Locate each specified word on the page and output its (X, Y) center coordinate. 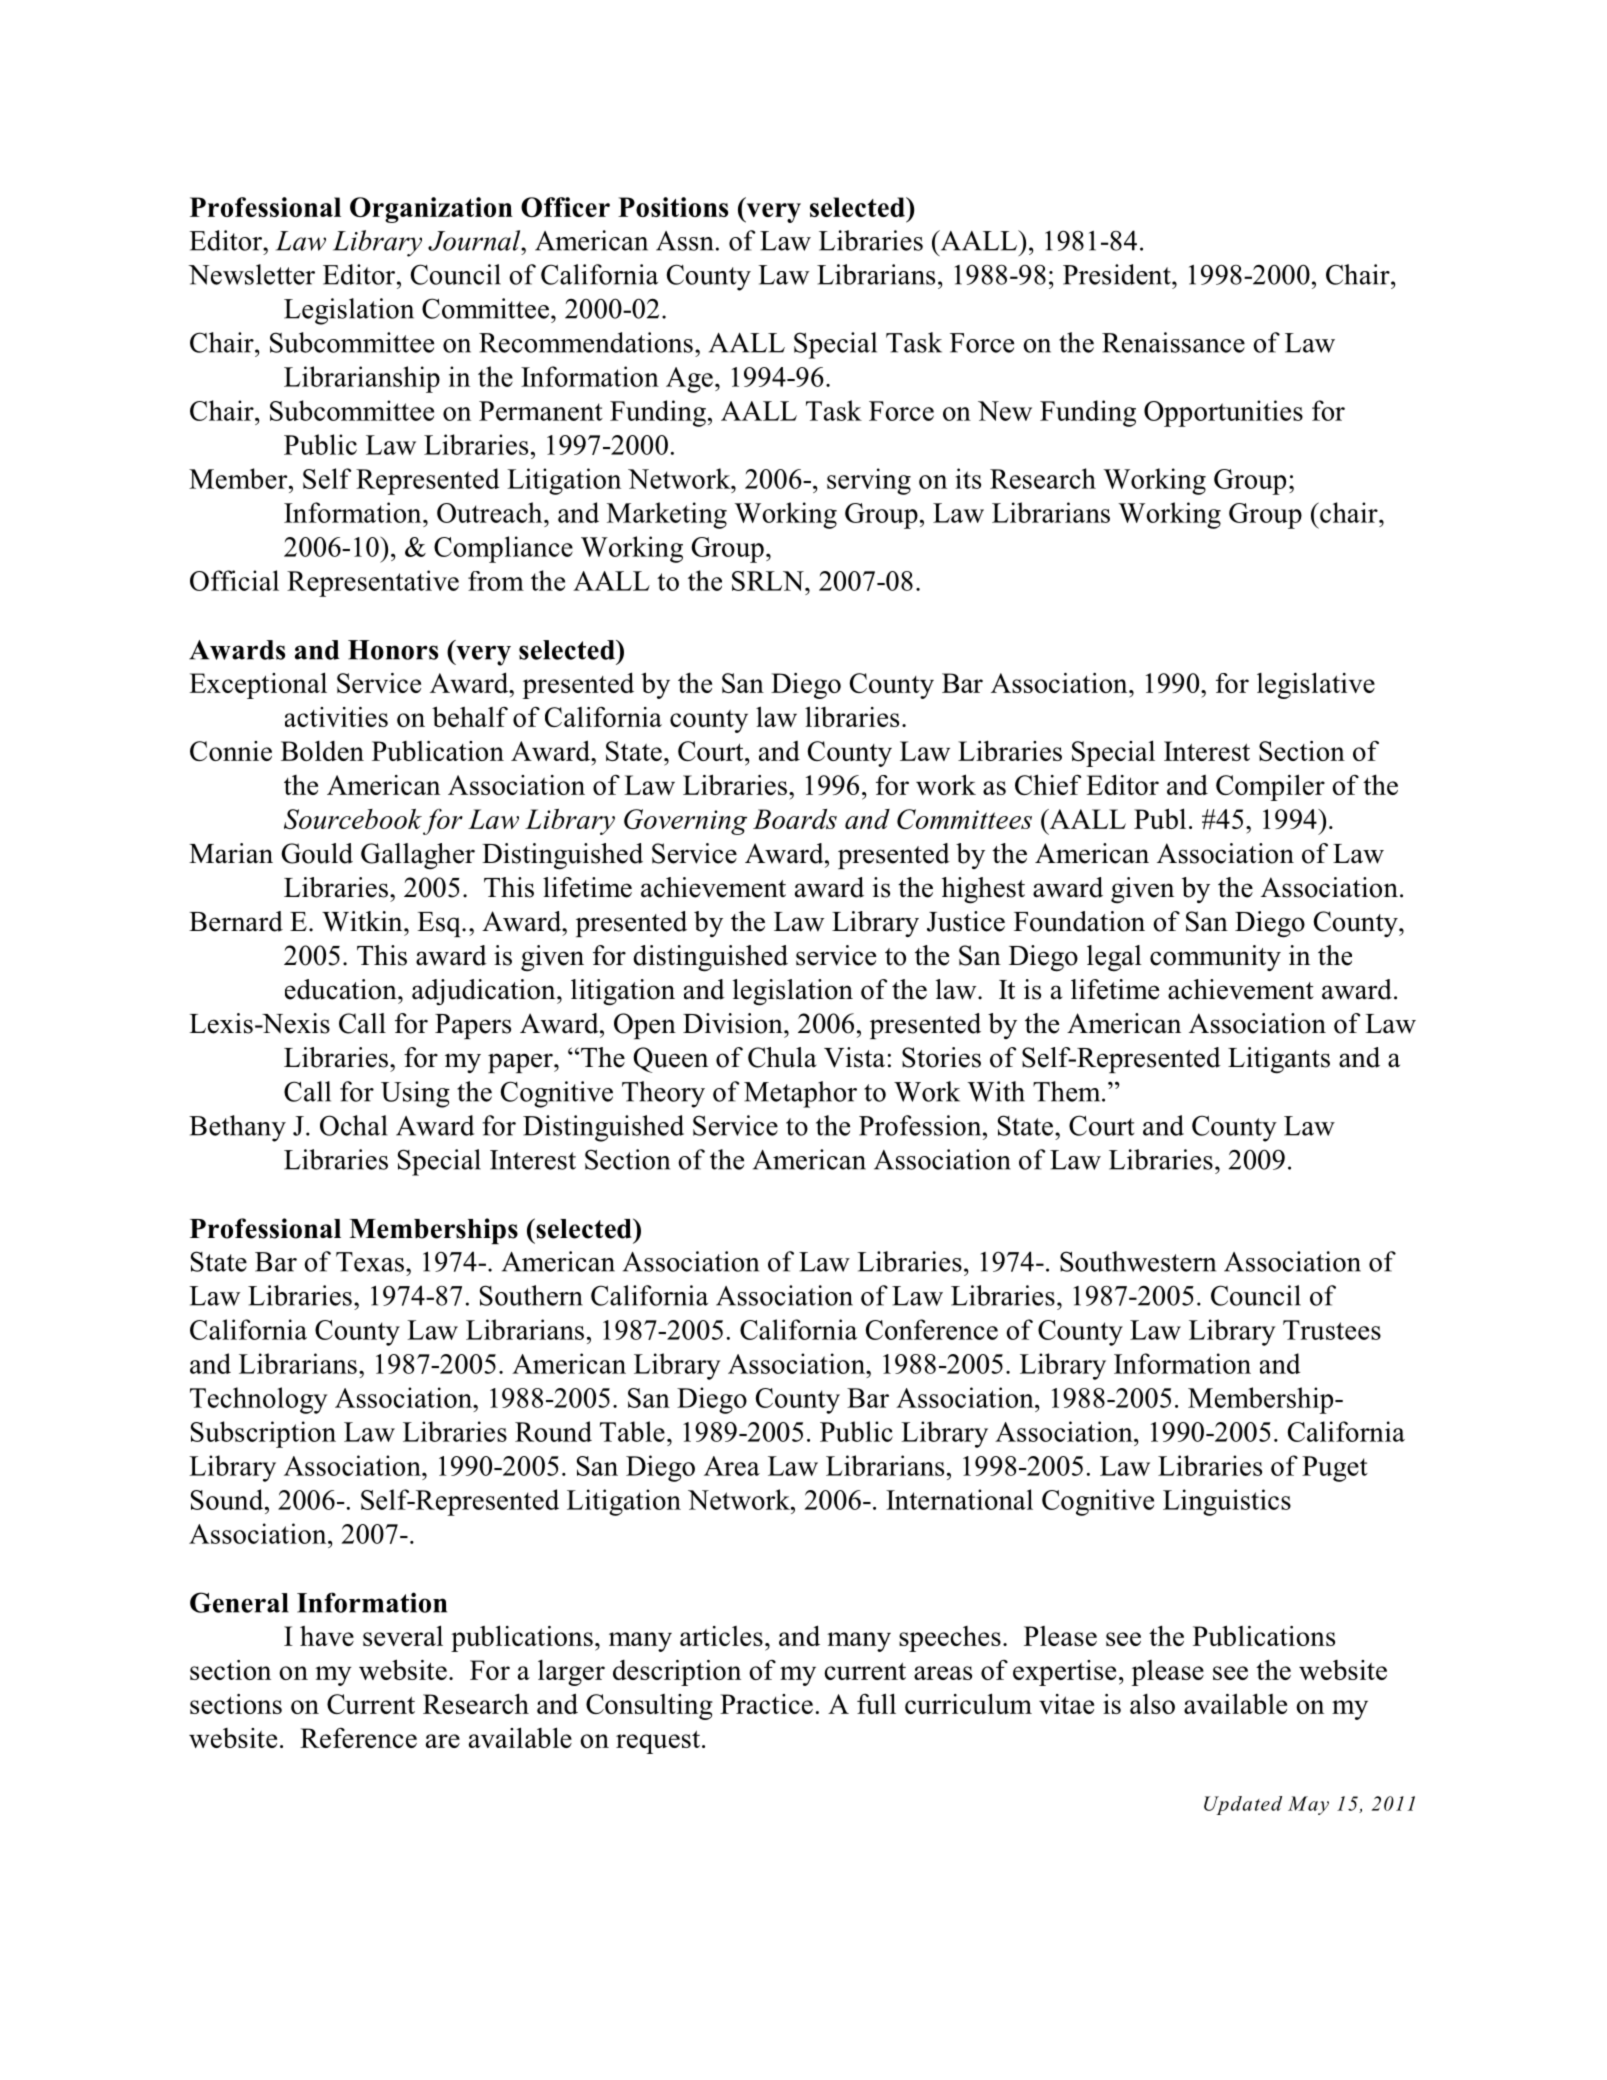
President (1118, 274)
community (1215, 958)
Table (632, 1431)
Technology (258, 1400)
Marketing (667, 515)
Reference (358, 1738)
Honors (393, 650)
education (342, 989)
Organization (431, 210)
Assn (685, 241)
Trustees (1332, 1330)
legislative (1316, 685)
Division (734, 1023)
